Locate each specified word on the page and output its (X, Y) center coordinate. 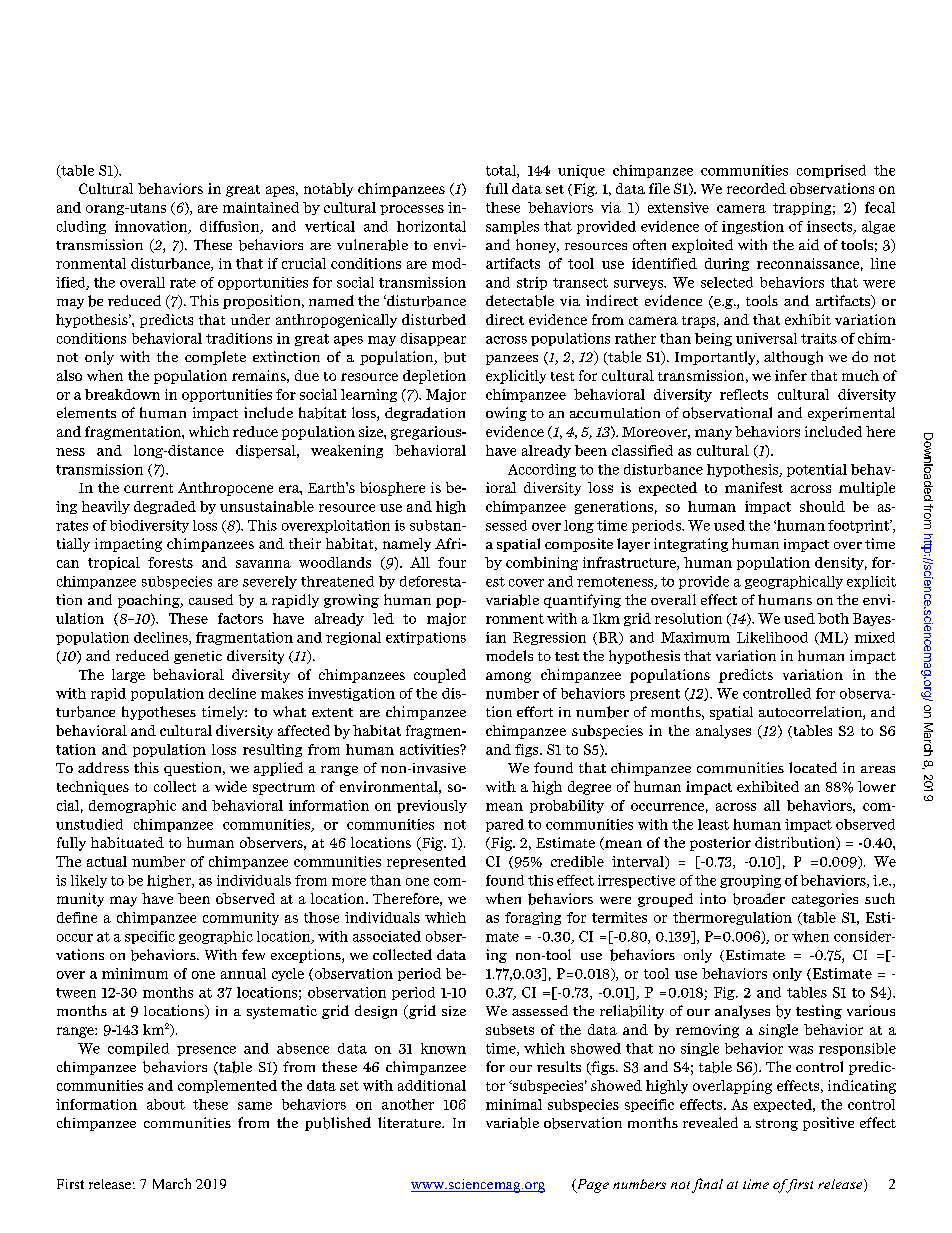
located (813, 767)
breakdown (122, 394)
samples (512, 227)
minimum (135, 973)
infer (791, 375)
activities (430, 749)
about (166, 1104)
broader (759, 899)
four (452, 562)
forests (170, 562)
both (833, 618)
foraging (533, 918)
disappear (433, 339)
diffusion (231, 227)
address (103, 767)
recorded (756, 188)
